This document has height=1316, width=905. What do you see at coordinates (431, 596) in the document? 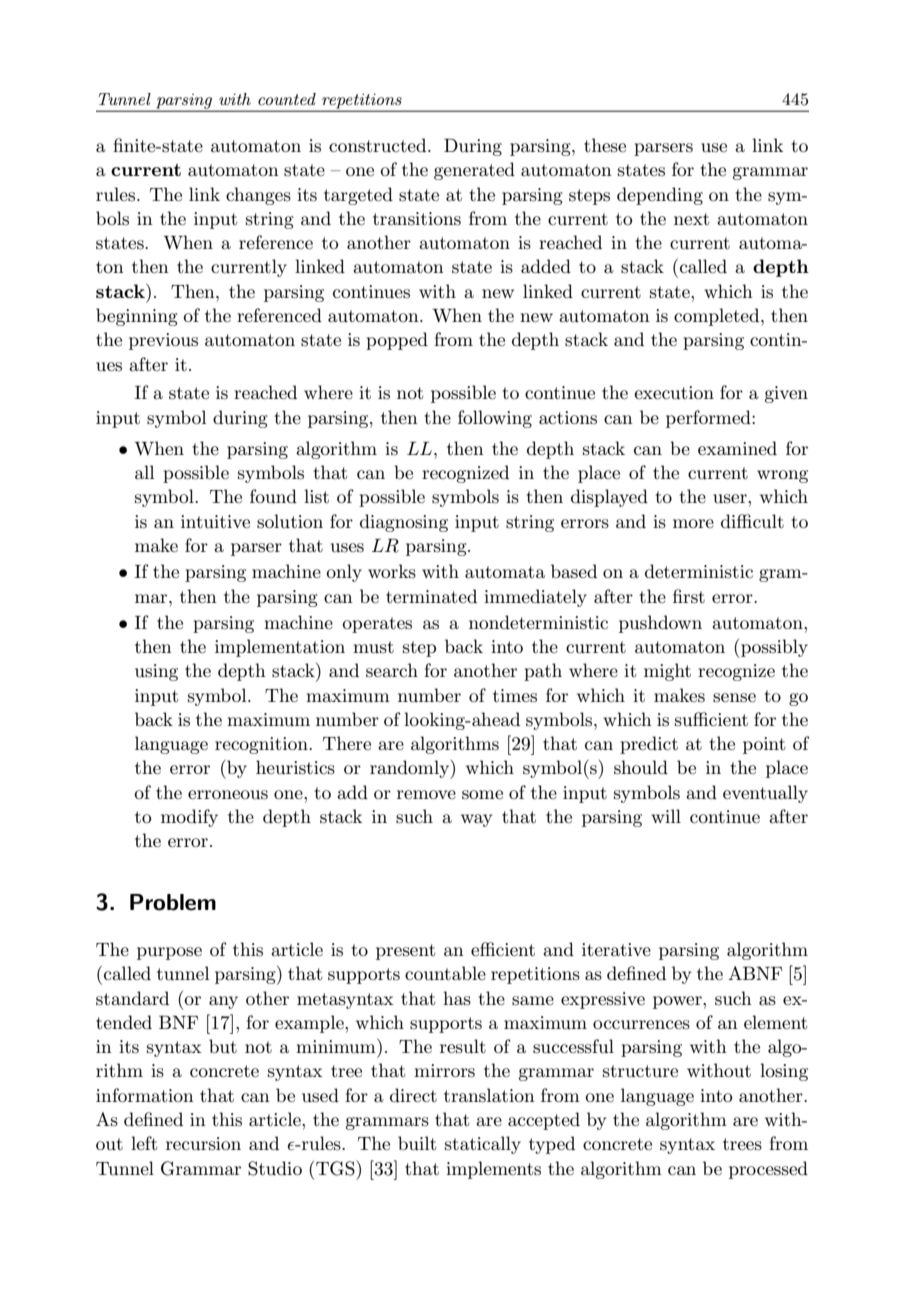
I see `terminated` at bounding box center [431, 596].
